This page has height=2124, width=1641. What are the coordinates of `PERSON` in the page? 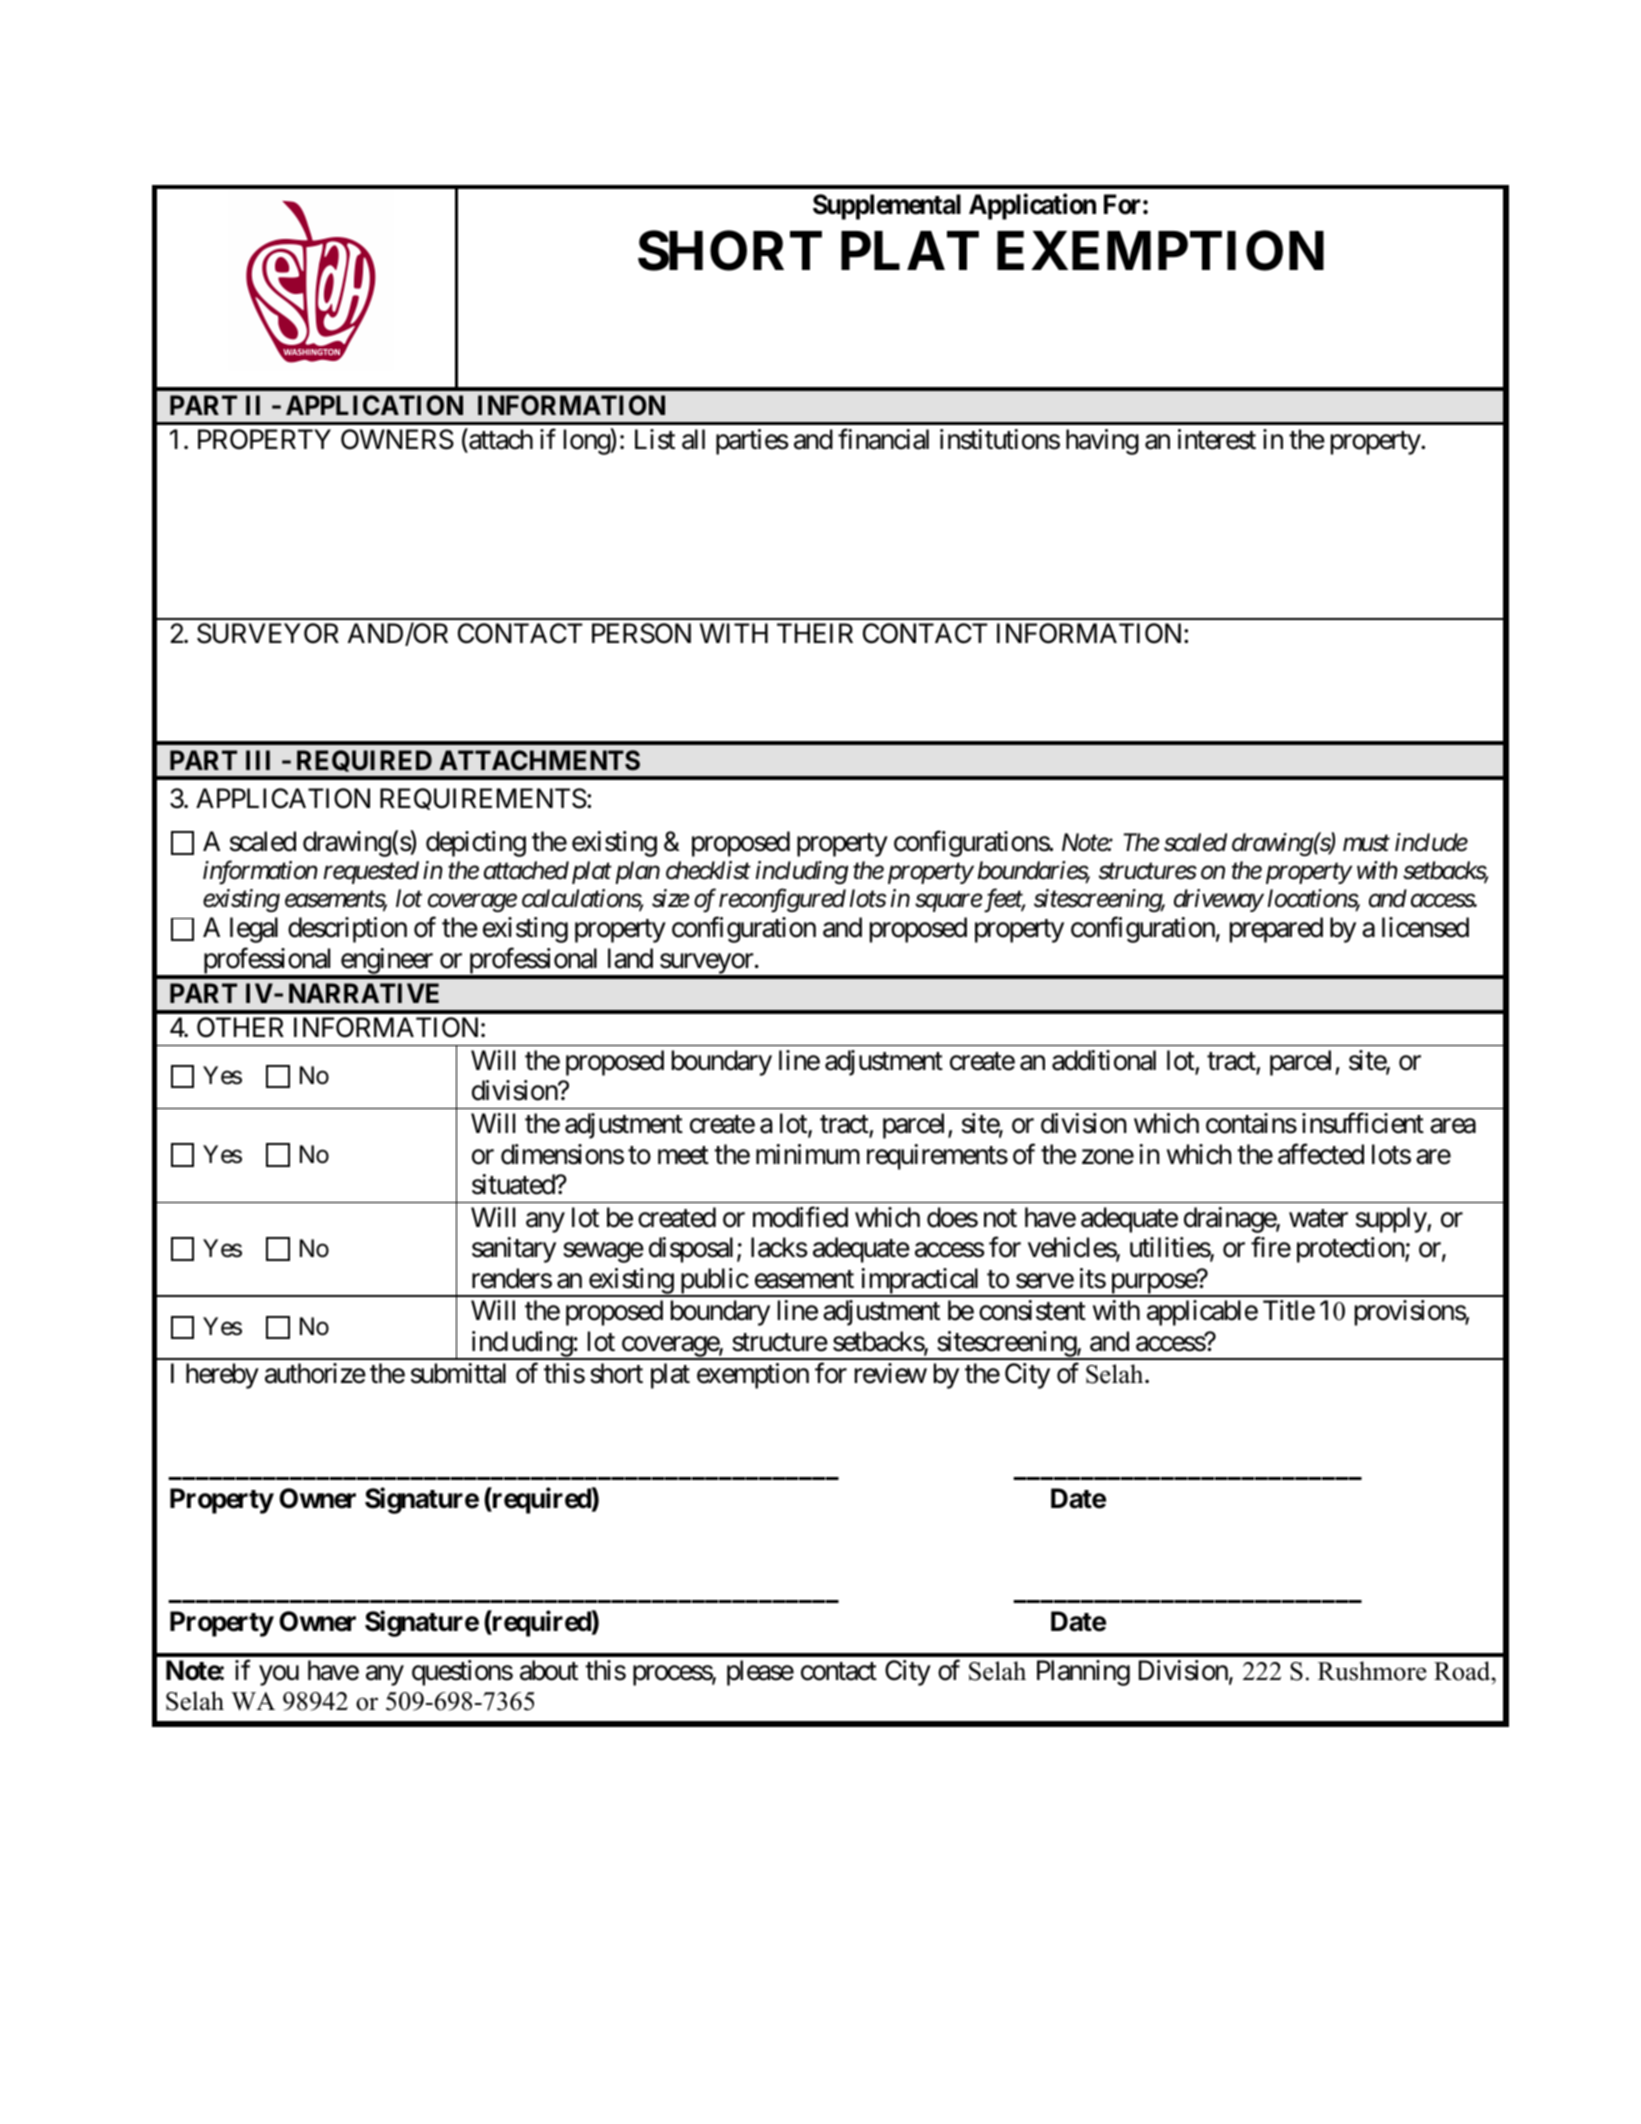 It's located at (641, 633).
